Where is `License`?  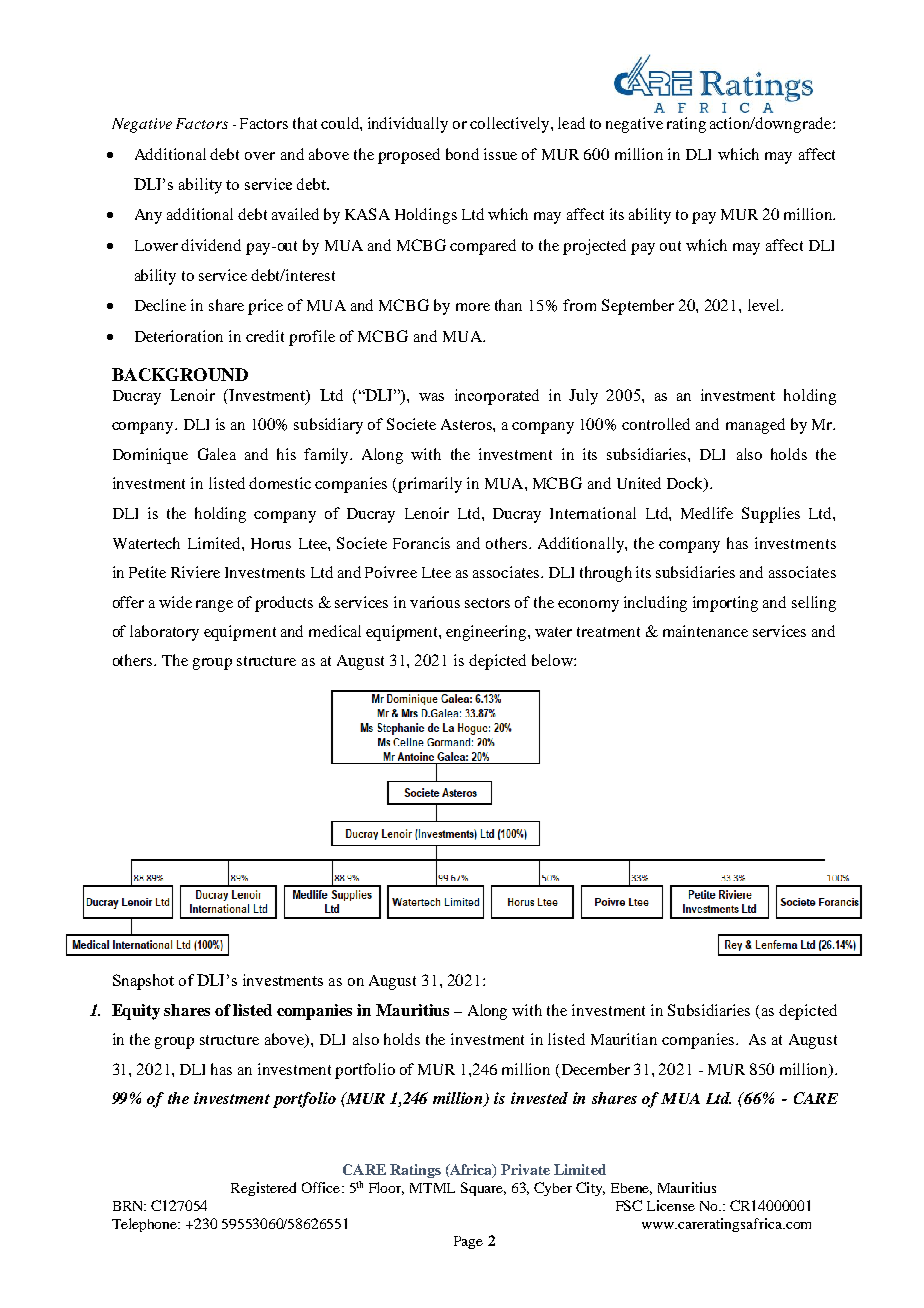 License is located at coordinates (671, 1205).
